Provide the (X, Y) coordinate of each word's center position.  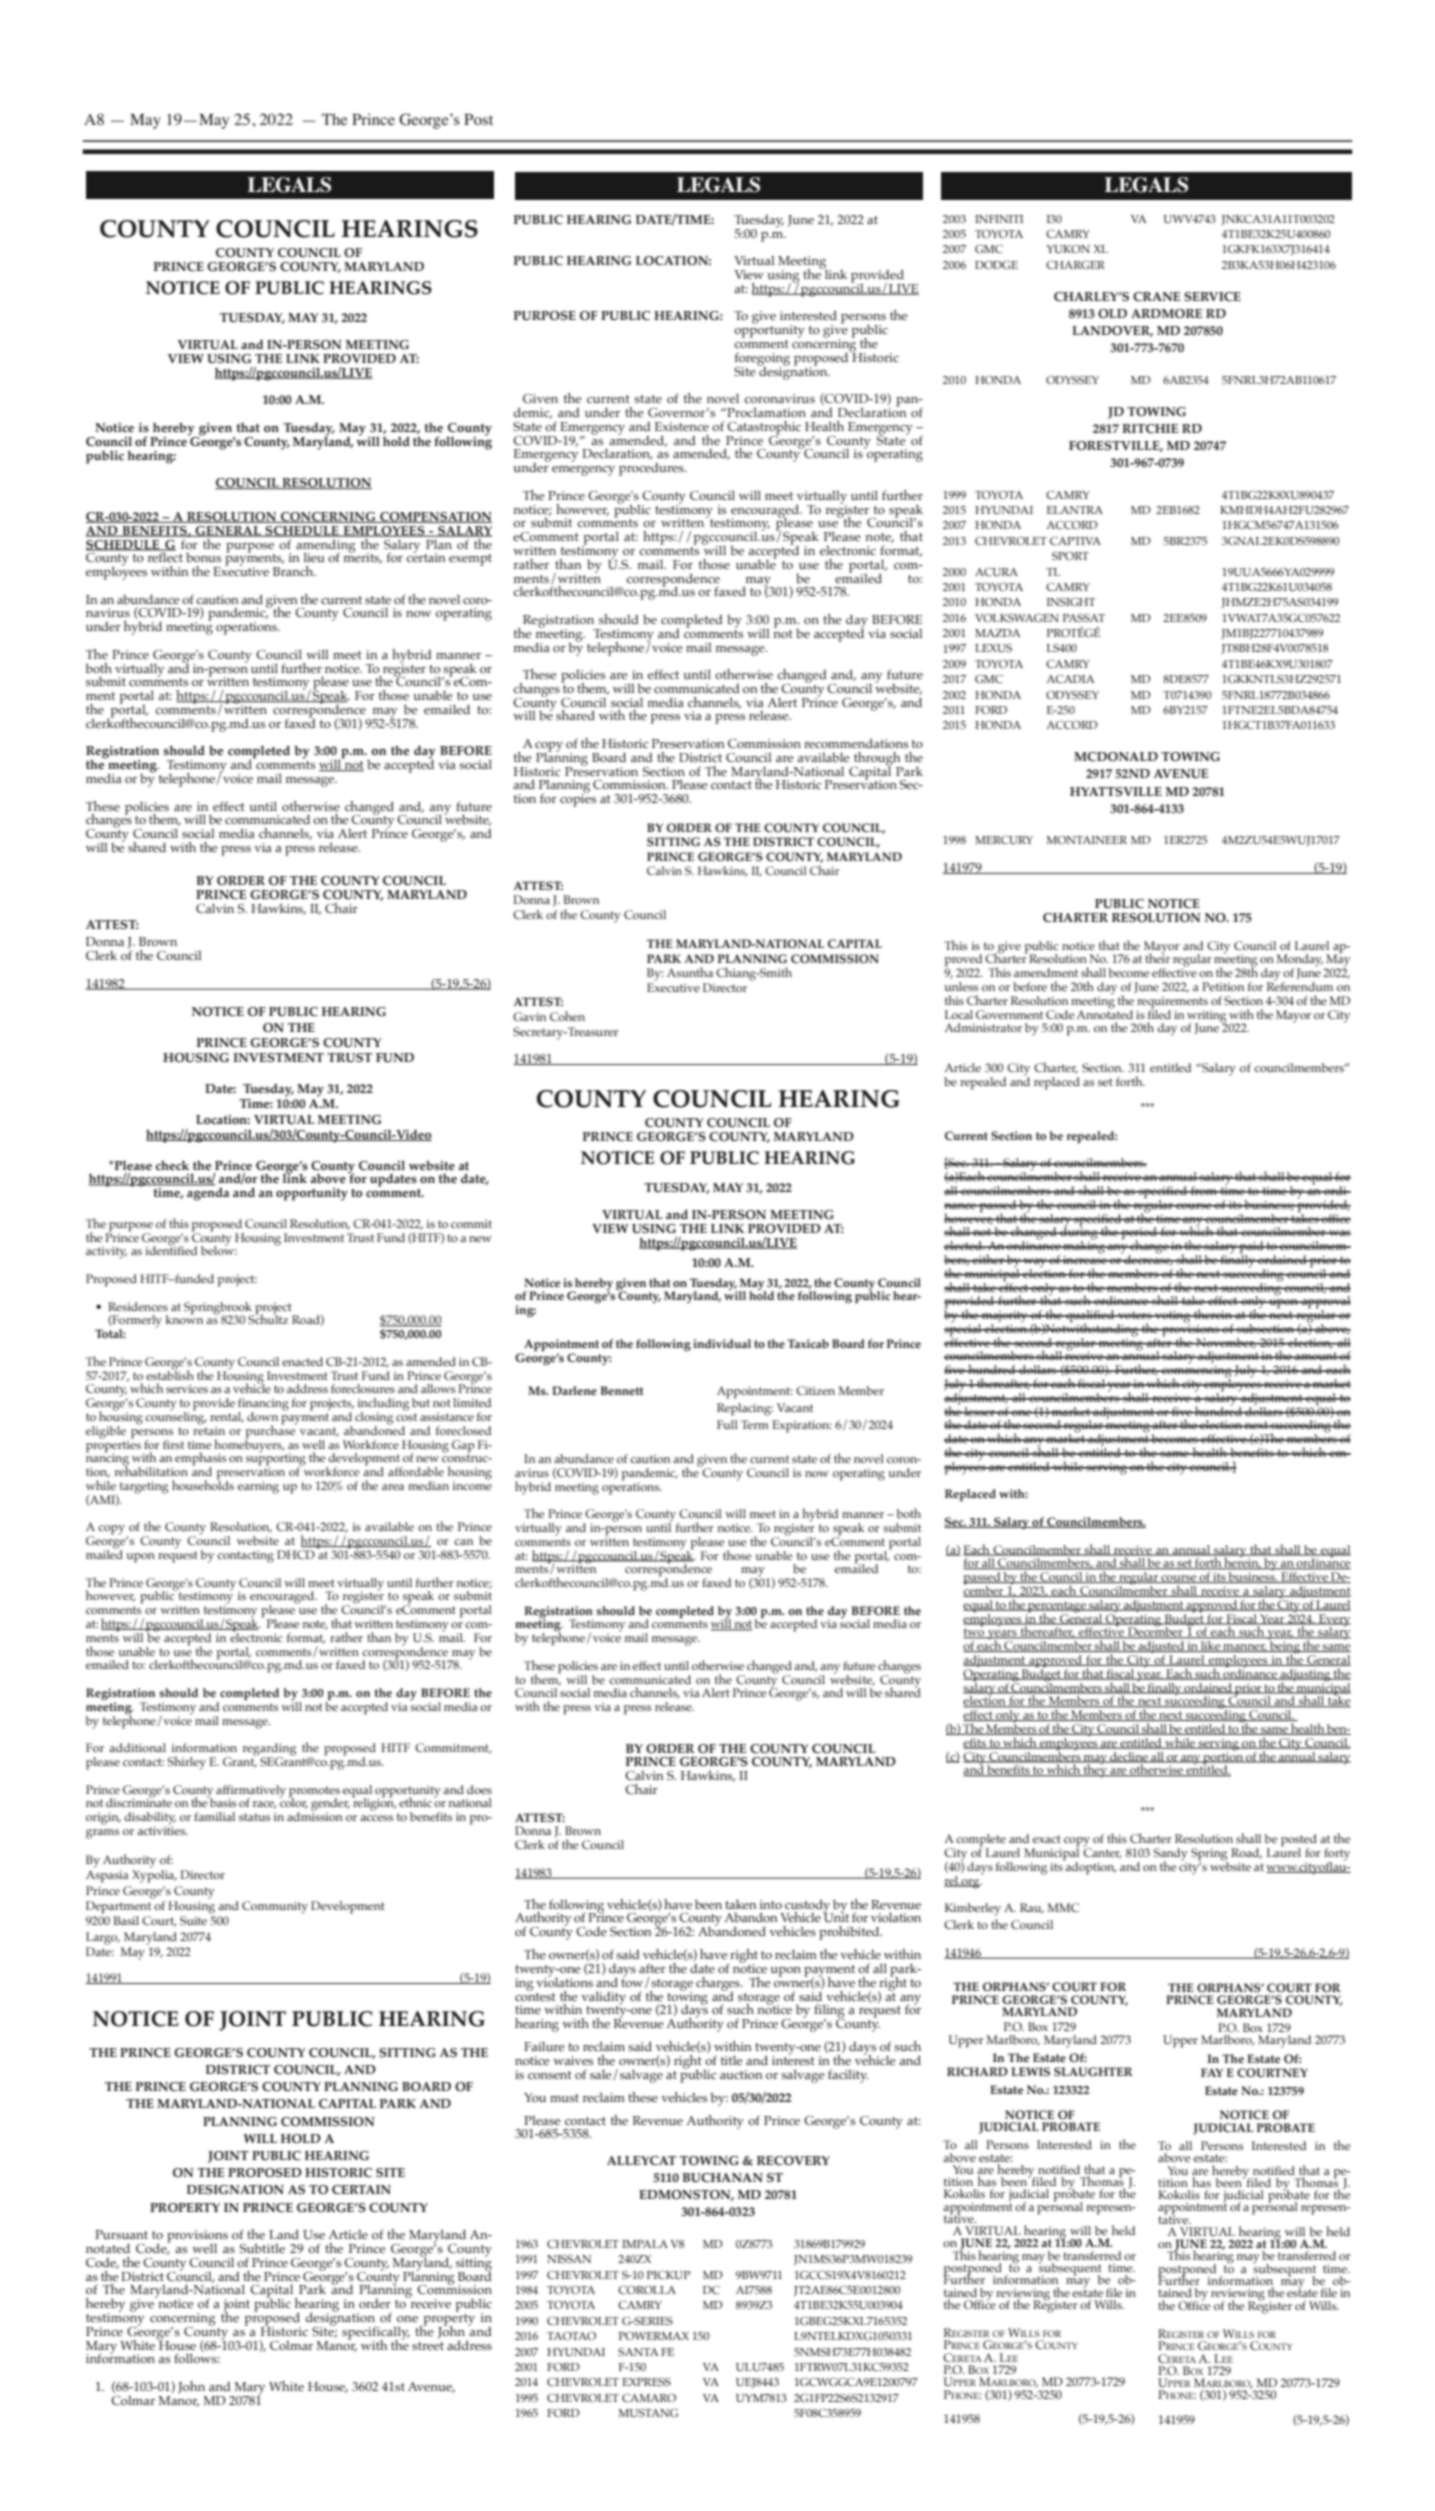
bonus (203, 557)
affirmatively (251, 1792)
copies (578, 799)
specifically (376, 2334)
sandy (1171, 1855)
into (771, 1904)
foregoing (762, 360)
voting (1173, 1317)
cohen (567, 1016)
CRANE (1156, 297)
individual (722, 1343)
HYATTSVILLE (1116, 792)
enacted (302, 1361)
